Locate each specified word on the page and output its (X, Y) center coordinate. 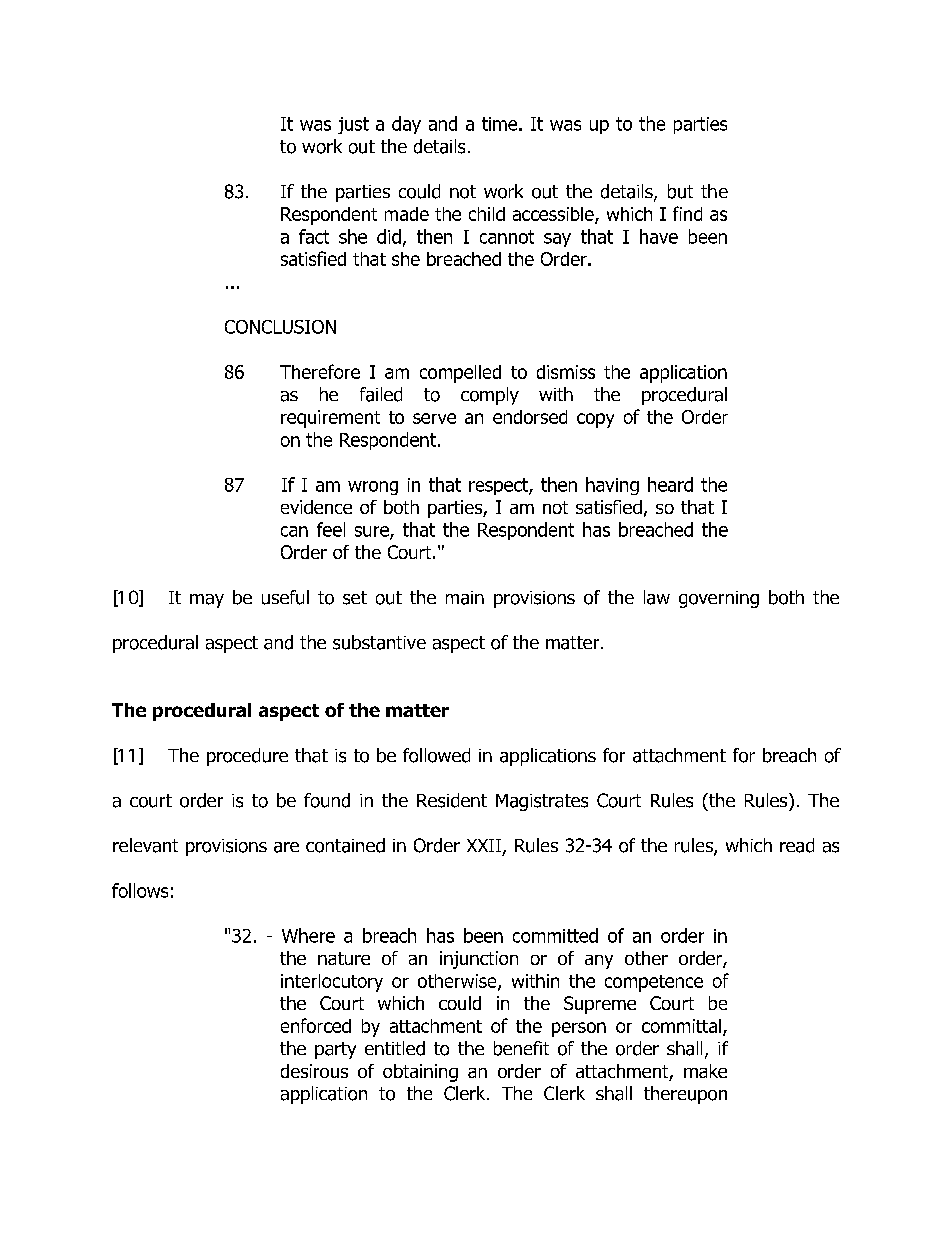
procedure (247, 757)
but (680, 191)
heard (670, 484)
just (353, 125)
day (406, 125)
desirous (314, 1071)
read (797, 845)
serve (434, 418)
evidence (316, 507)
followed (436, 755)
